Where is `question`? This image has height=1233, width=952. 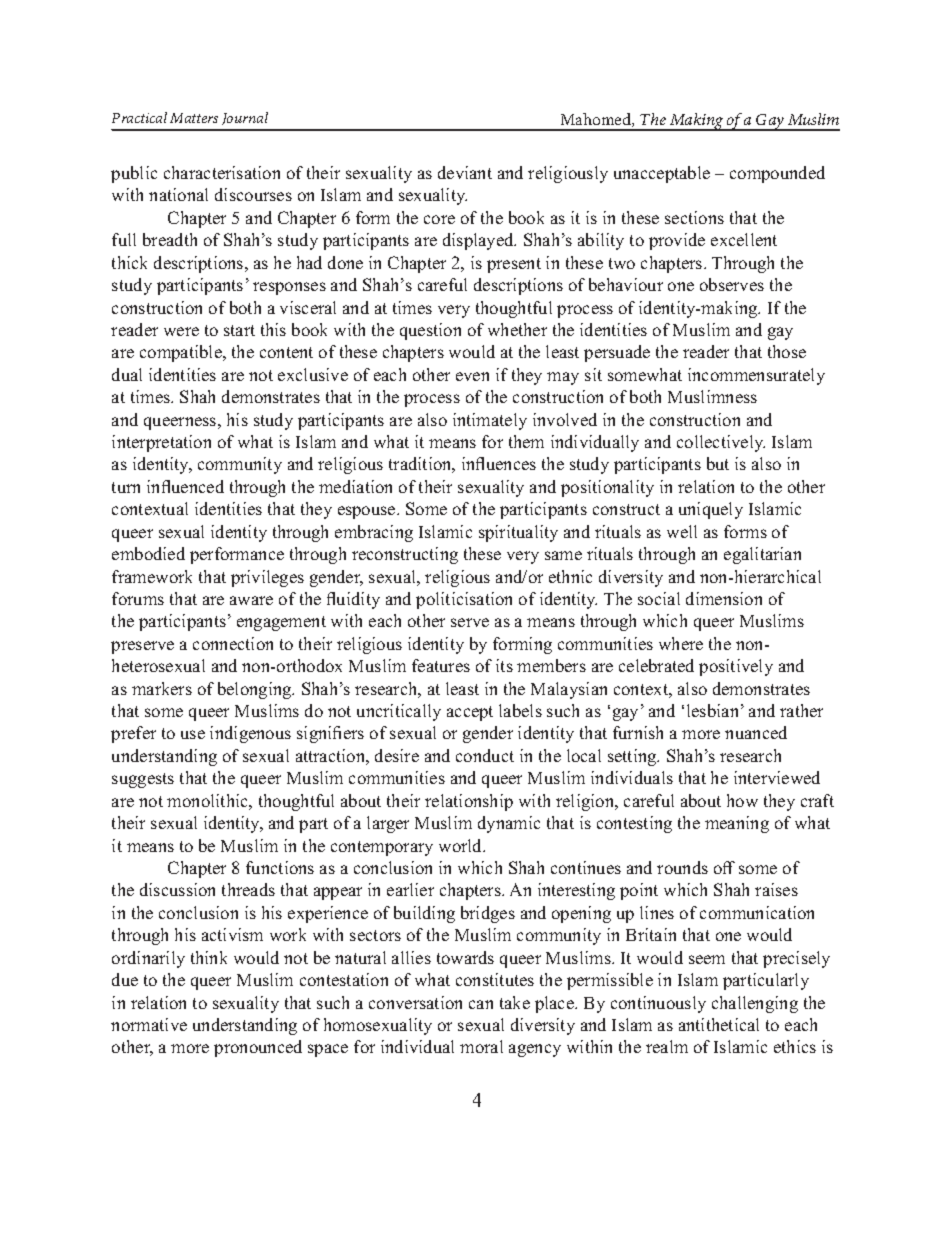
question is located at coordinates (430, 331).
